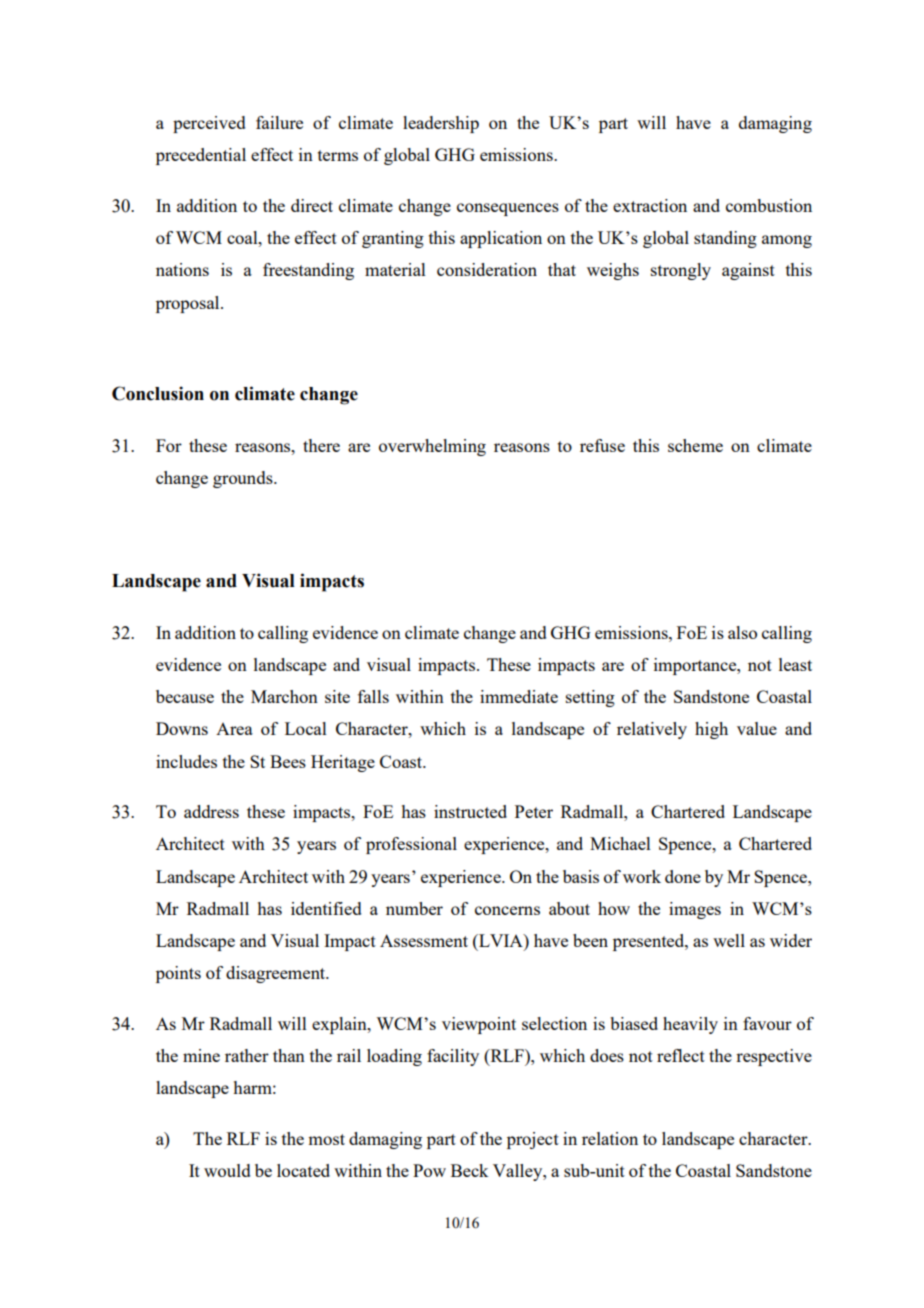 Image resolution: width=924 pixels, height=1308 pixels. Describe the element at coordinates (432, 447) in the screenshot. I see `overwhelming` at that location.
